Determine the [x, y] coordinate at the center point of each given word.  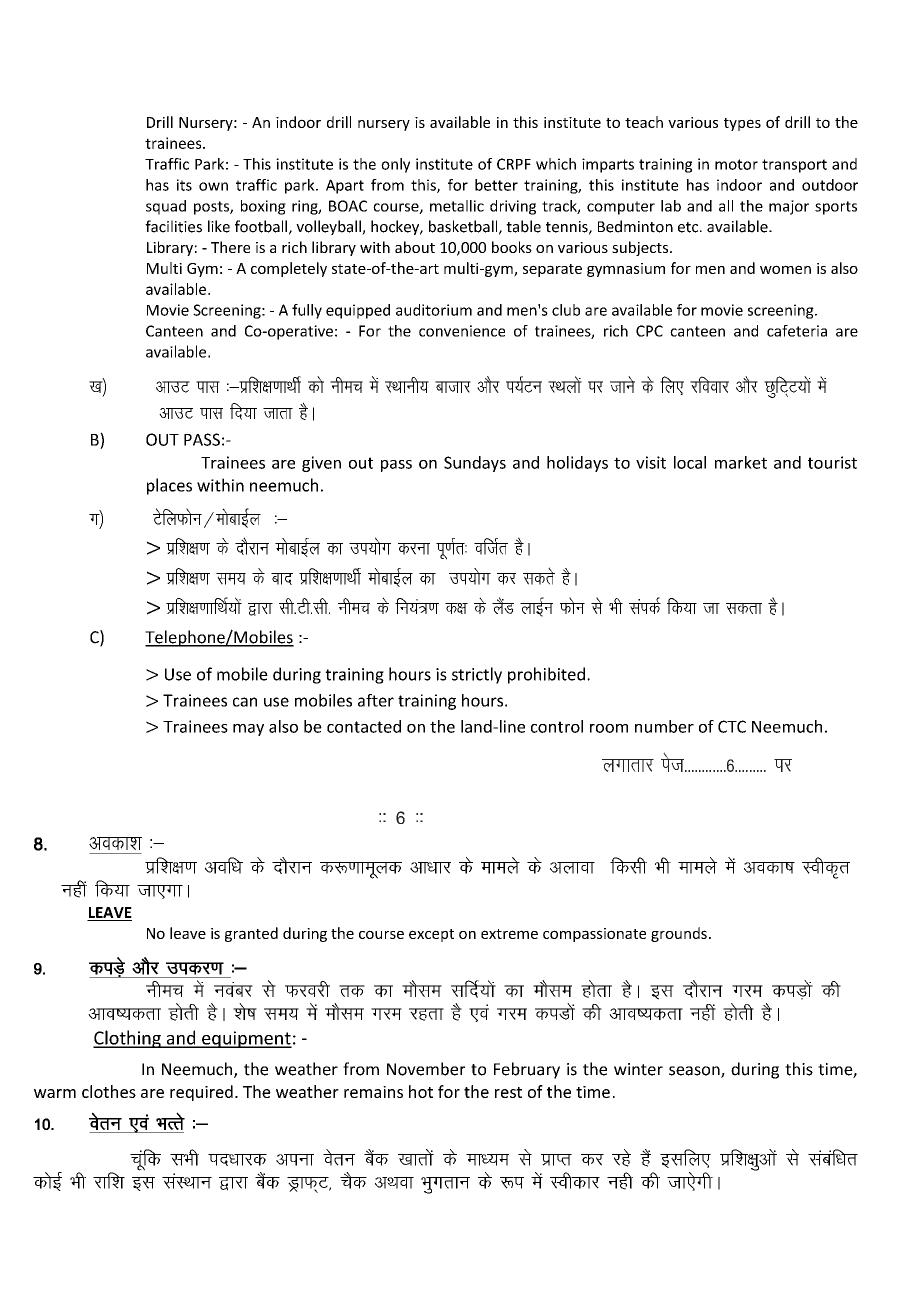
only [395, 165]
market [741, 462]
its [184, 185]
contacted [364, 726]
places [169, 486]
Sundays [475, 464]
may [248, 730]
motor [736, 164]
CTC [732, 726]
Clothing [128, 1039]
